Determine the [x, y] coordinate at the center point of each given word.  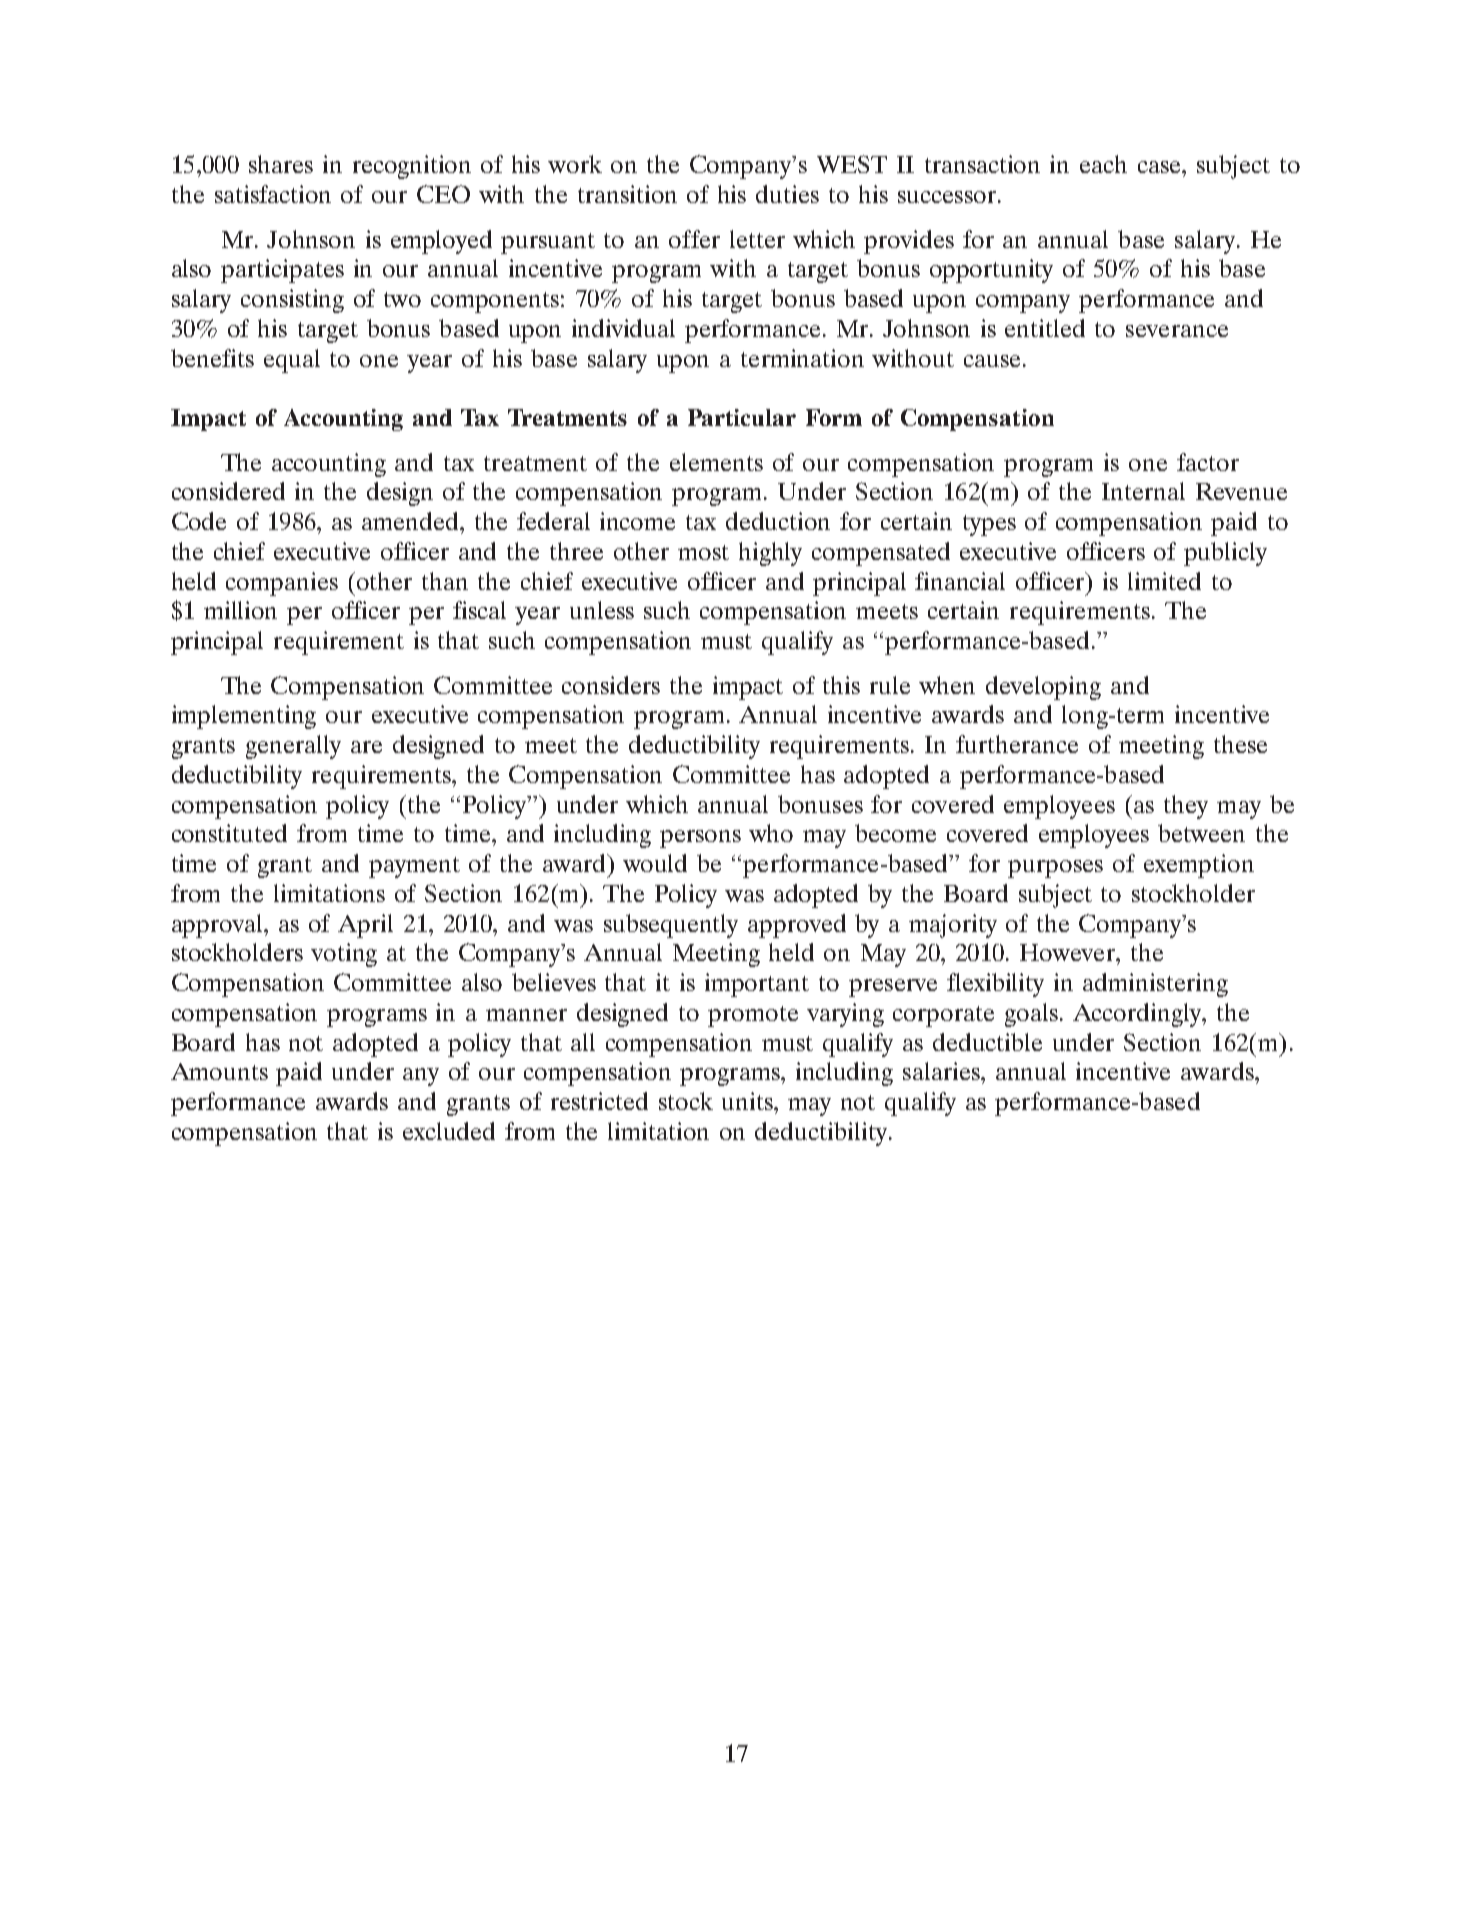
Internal [1143, 491]
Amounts [219, 1071]
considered [228, 491]
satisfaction [273, 194]
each [1103, 164]
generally [293, 747]
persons [700, 839]
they [1186, 807]
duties [787, 194]
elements [716, 462]
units [748, 1101]
